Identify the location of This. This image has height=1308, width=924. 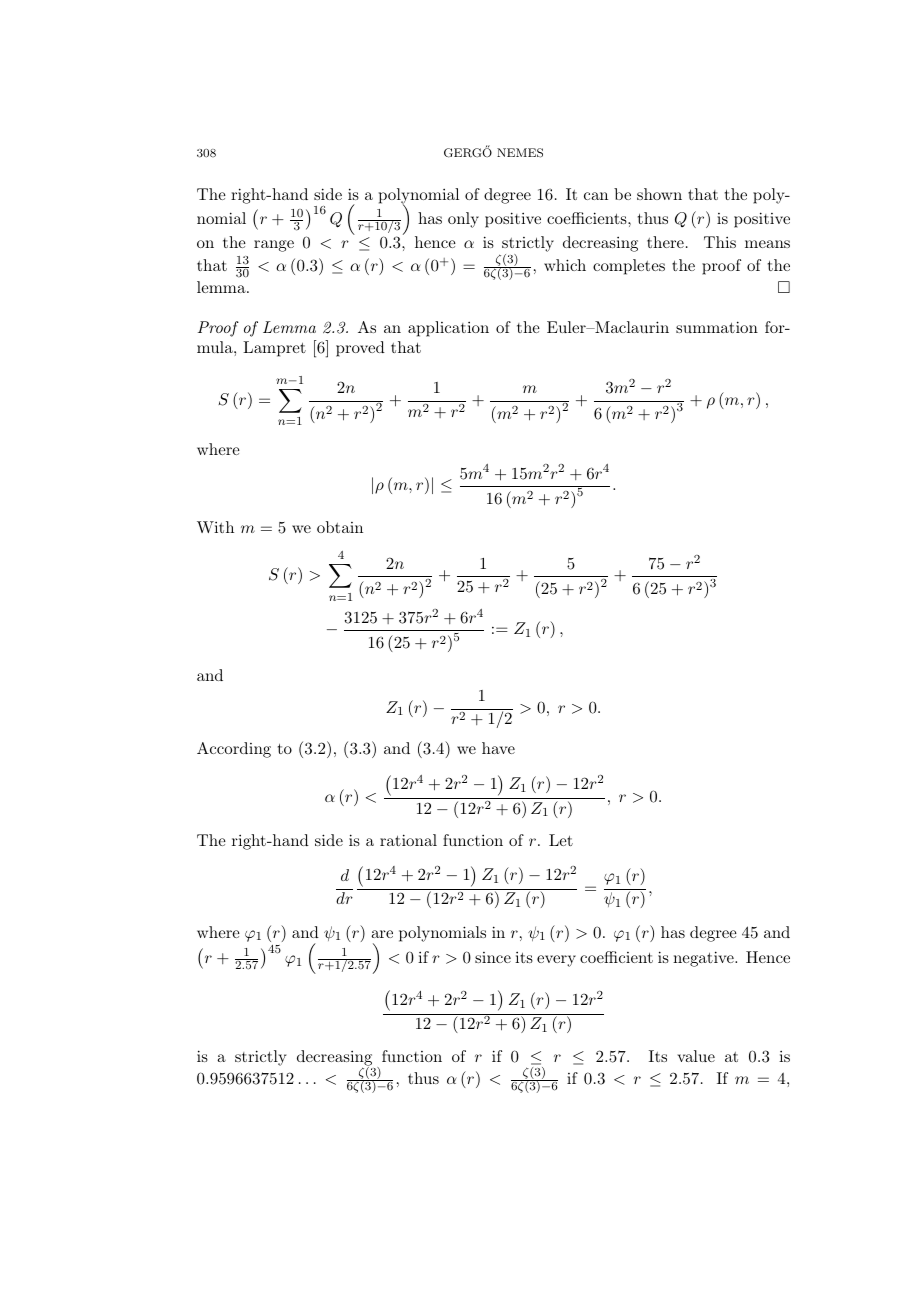
(720, 242).
